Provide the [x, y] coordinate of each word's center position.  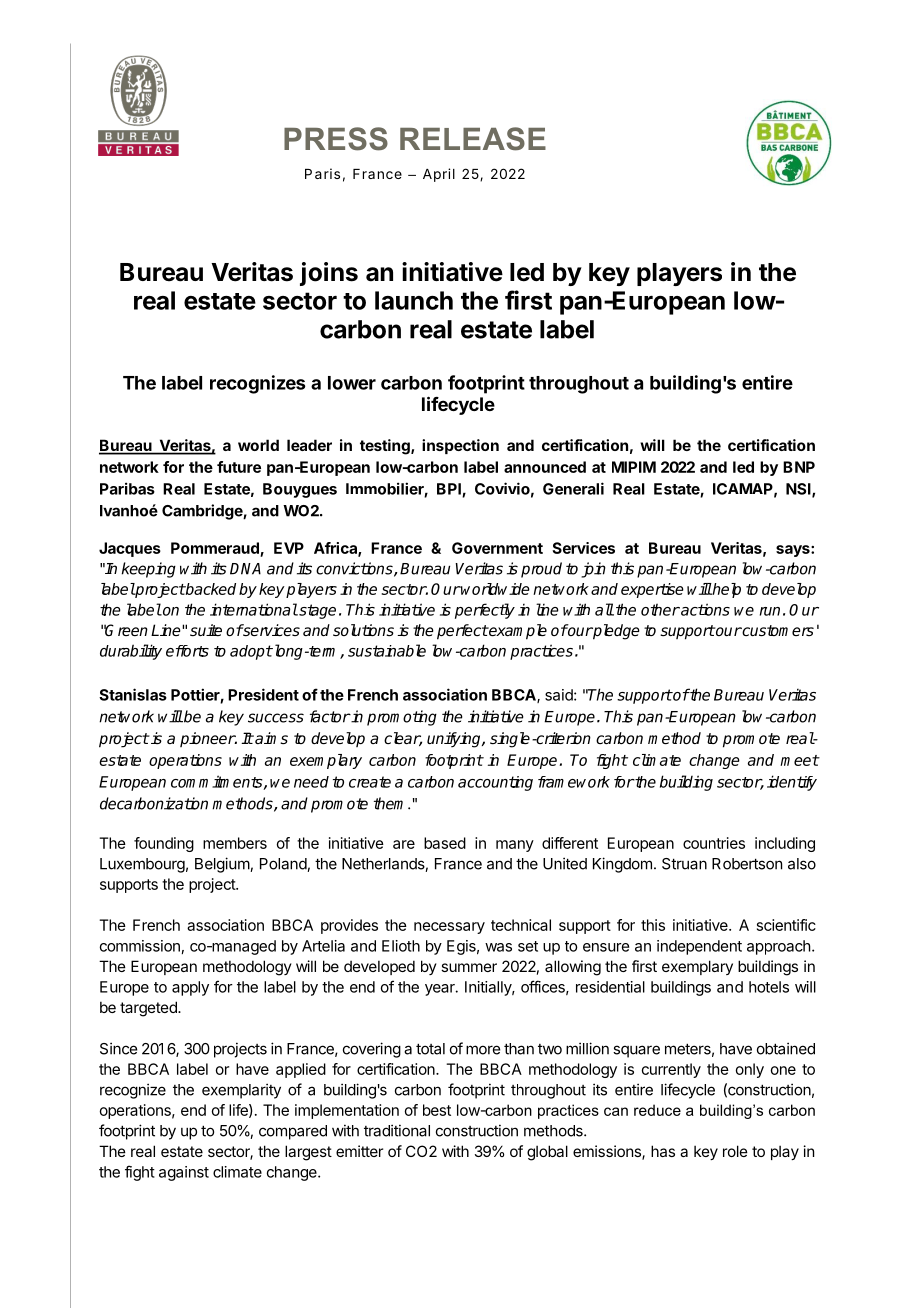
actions [704, 609]
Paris [322, 173]
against [184, 1173]
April [439, 175]
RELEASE [473, 139]
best [437, 1110]
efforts [187, 651]
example [517, 632]
